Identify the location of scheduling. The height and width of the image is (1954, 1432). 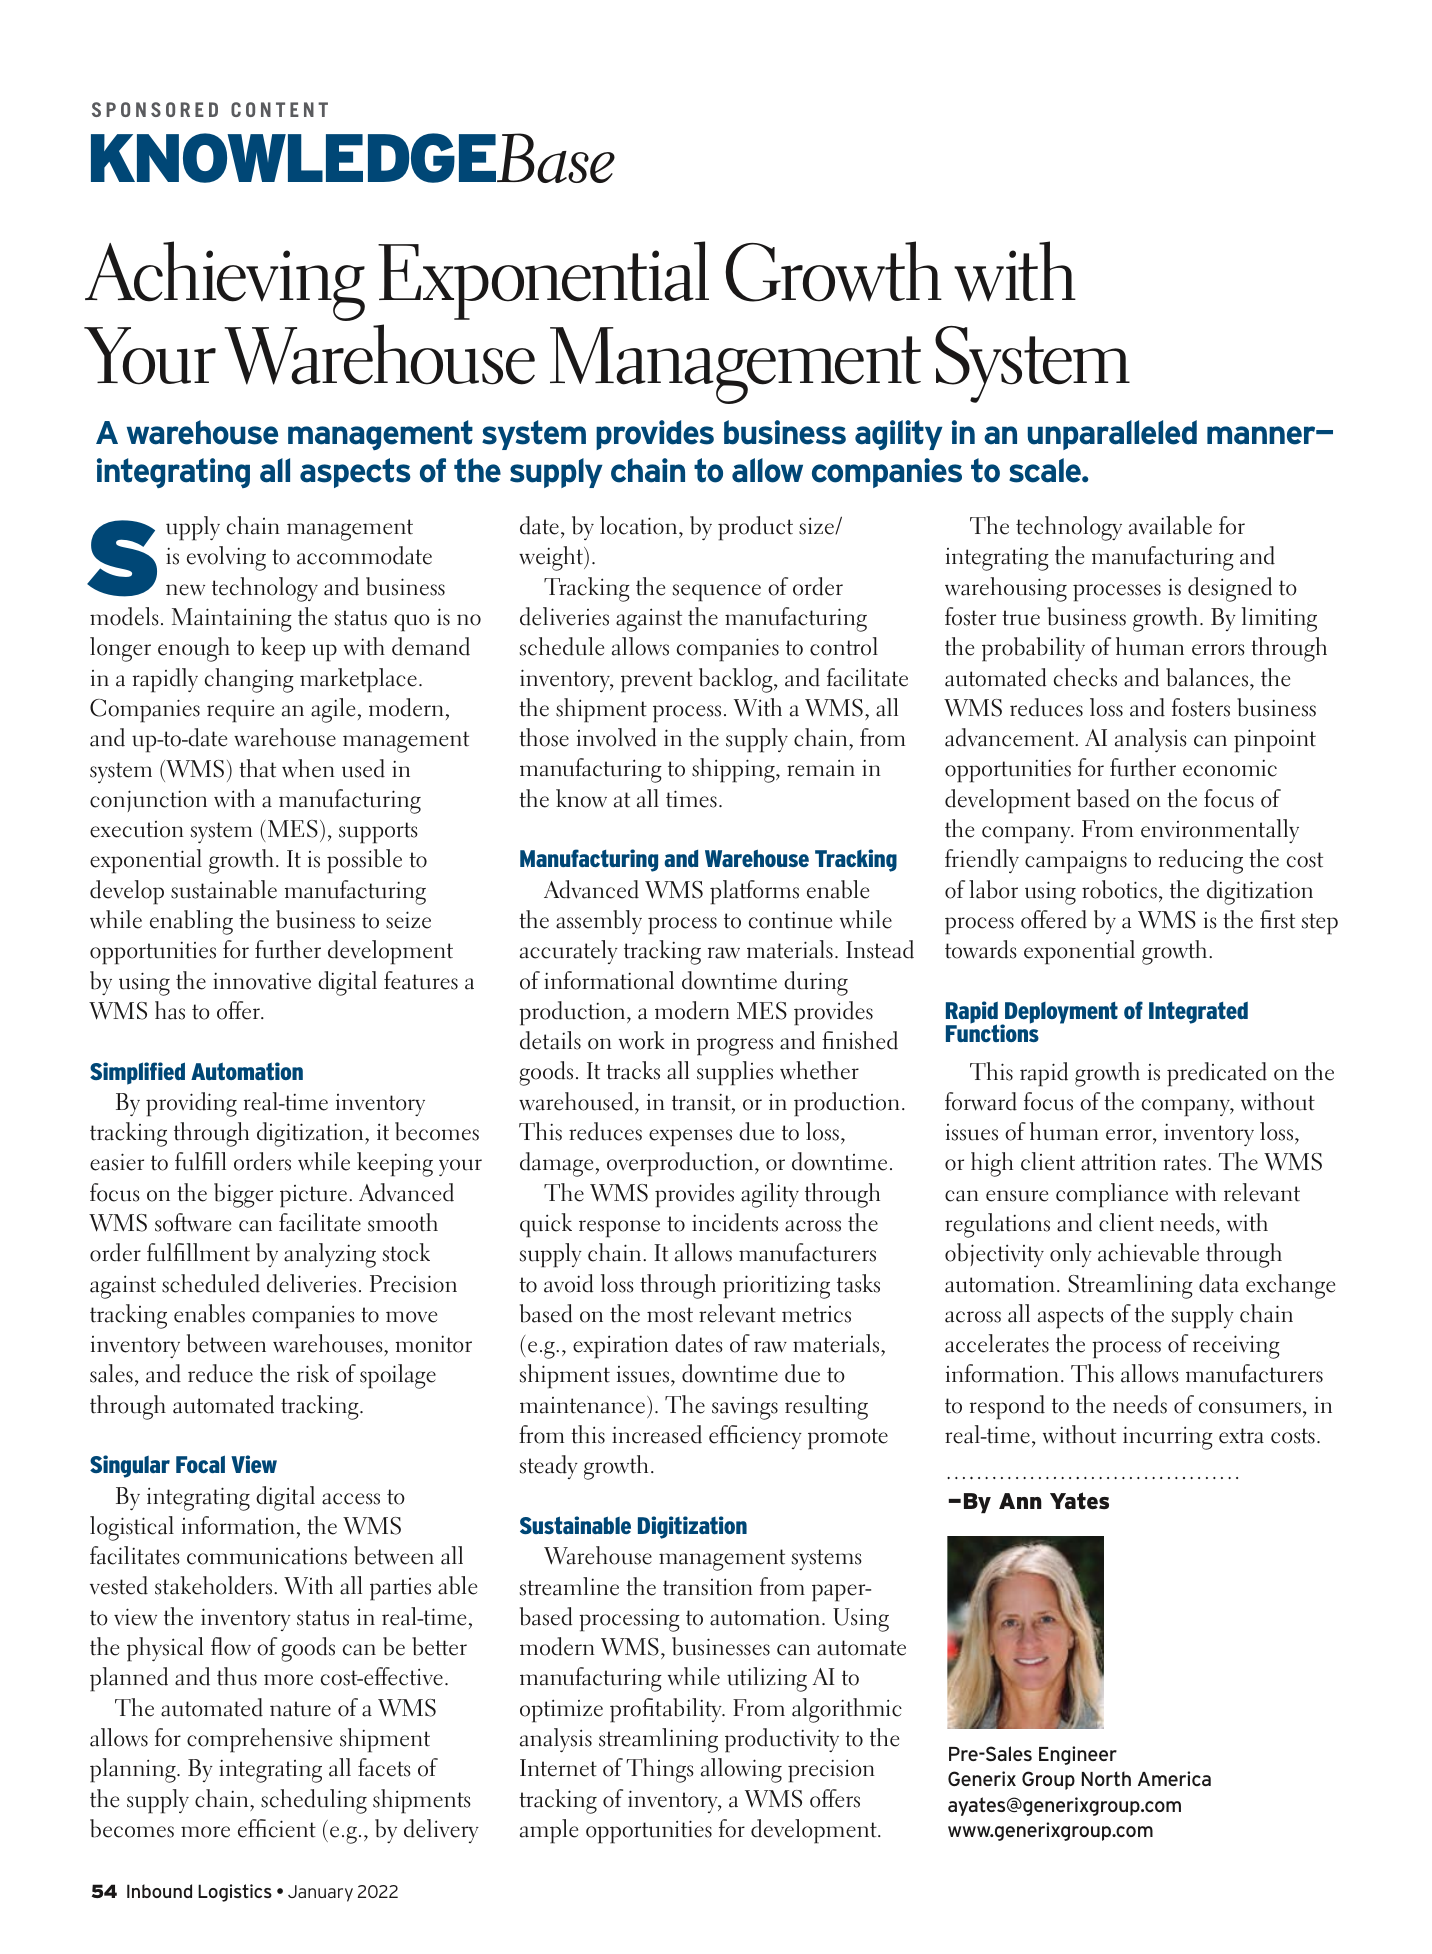
(314, 1801).
